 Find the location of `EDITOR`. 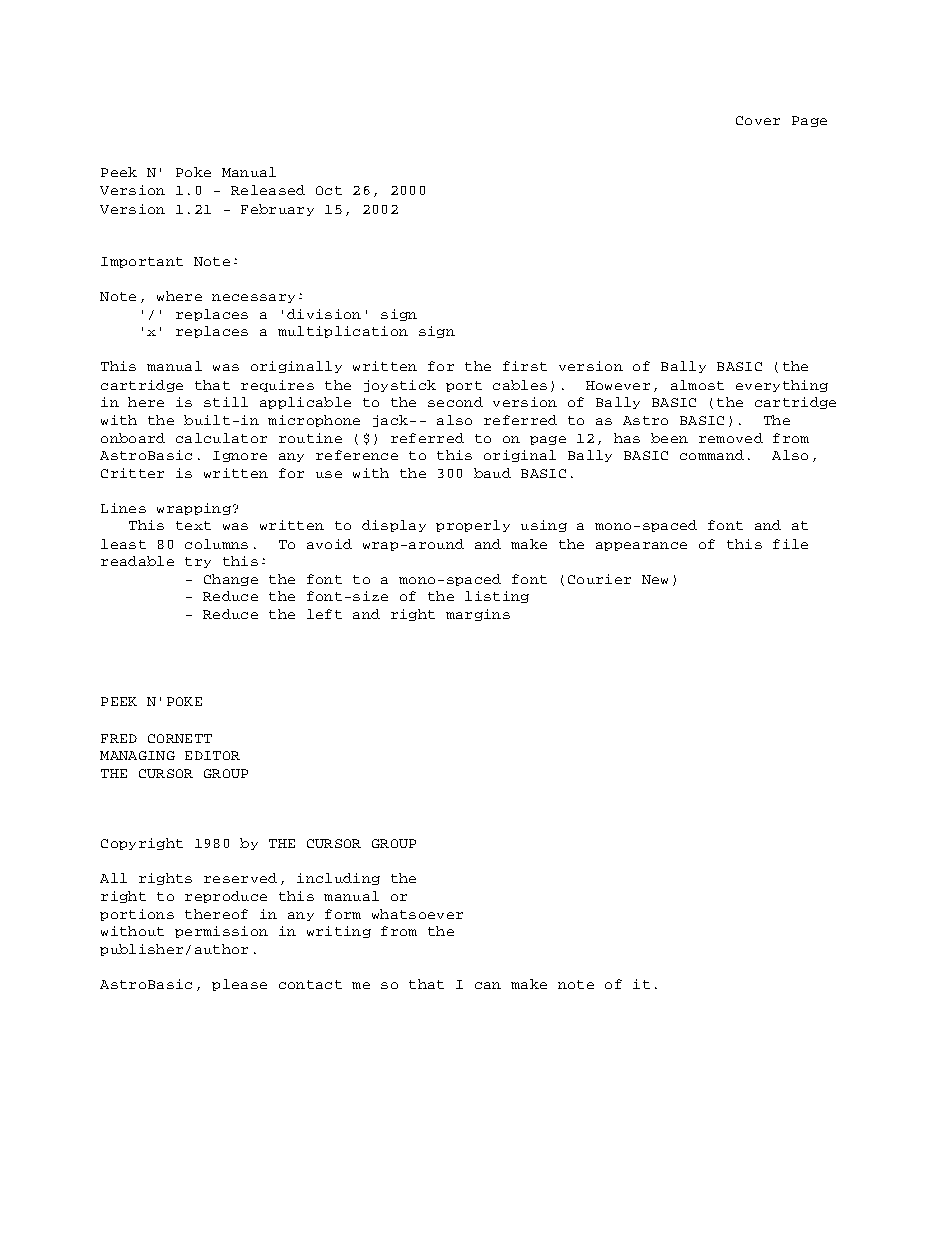

EDITOR is located at coordinates (212, 755).
